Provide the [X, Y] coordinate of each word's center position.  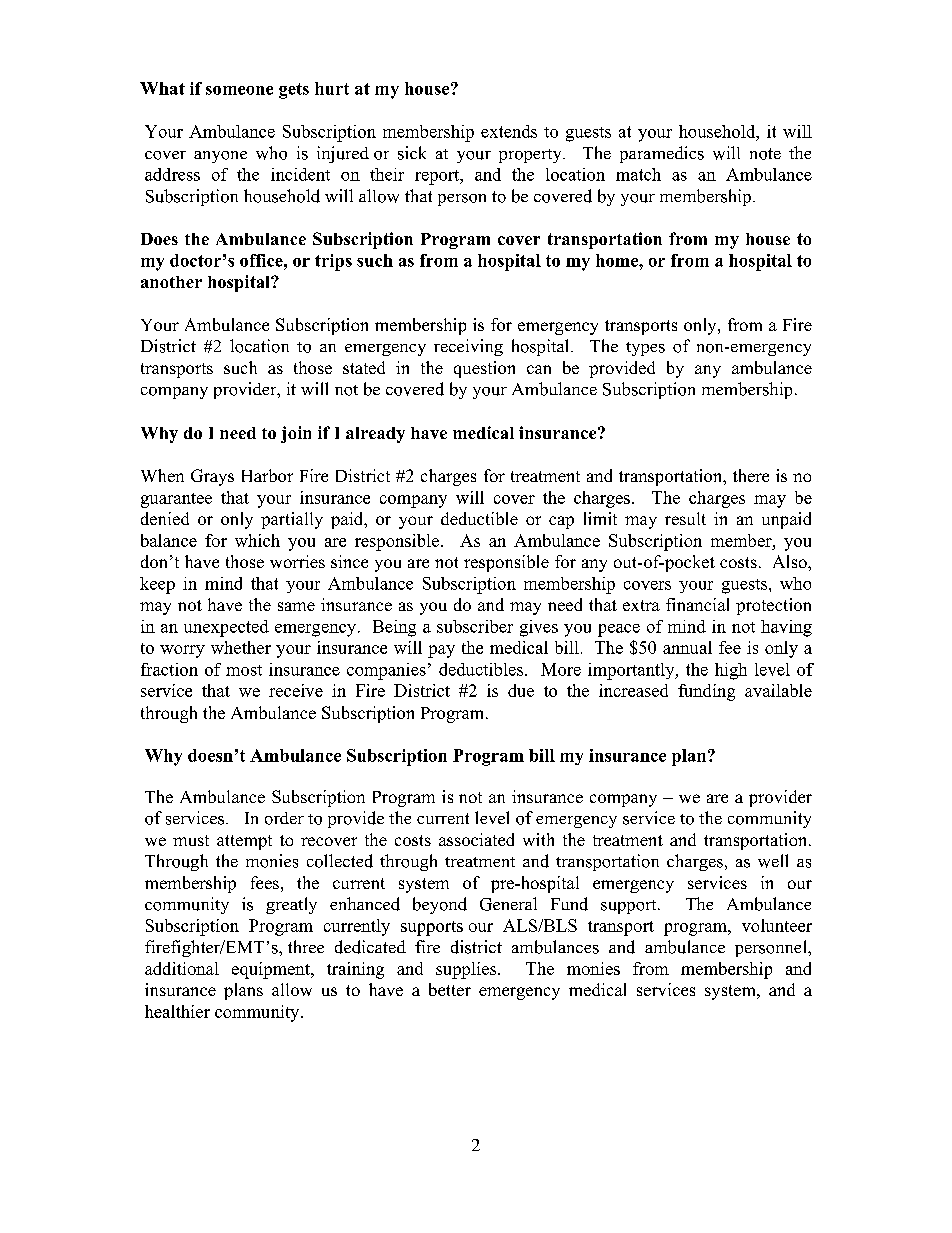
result [685, 518]
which [257, 540]
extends [509, 131]
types [645, 349]
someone [239, 90]
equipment [272, 970]
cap [561, 522]
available [778, 690]
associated [476, 839]
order [284, 818]
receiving [468, 347]
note [765, 154]
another [171, 282]
